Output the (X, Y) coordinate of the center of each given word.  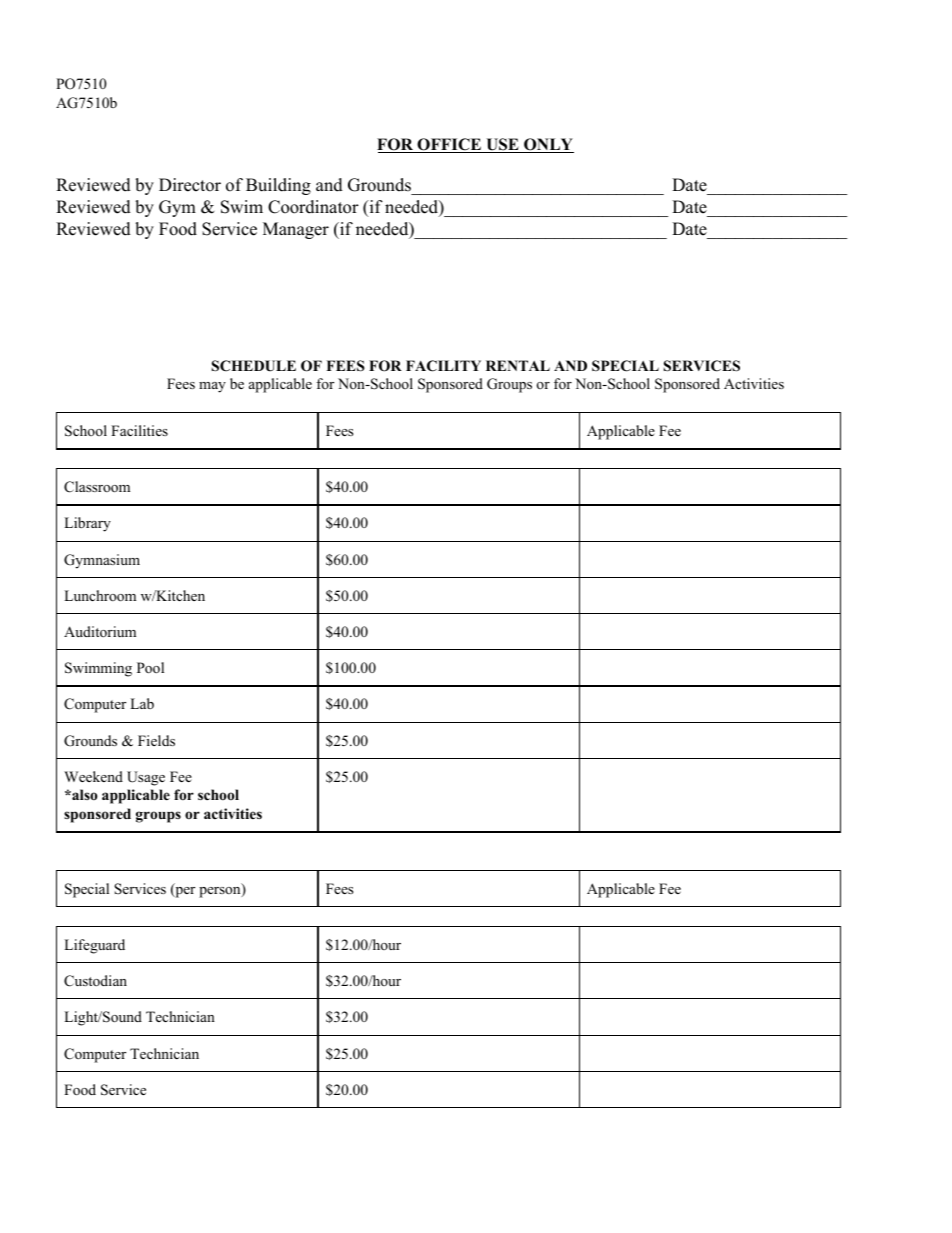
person (221, 892)
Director (190, 185)
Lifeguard (94, 946)
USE (502, 145)
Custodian (95, 981)
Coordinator (313, 207)
